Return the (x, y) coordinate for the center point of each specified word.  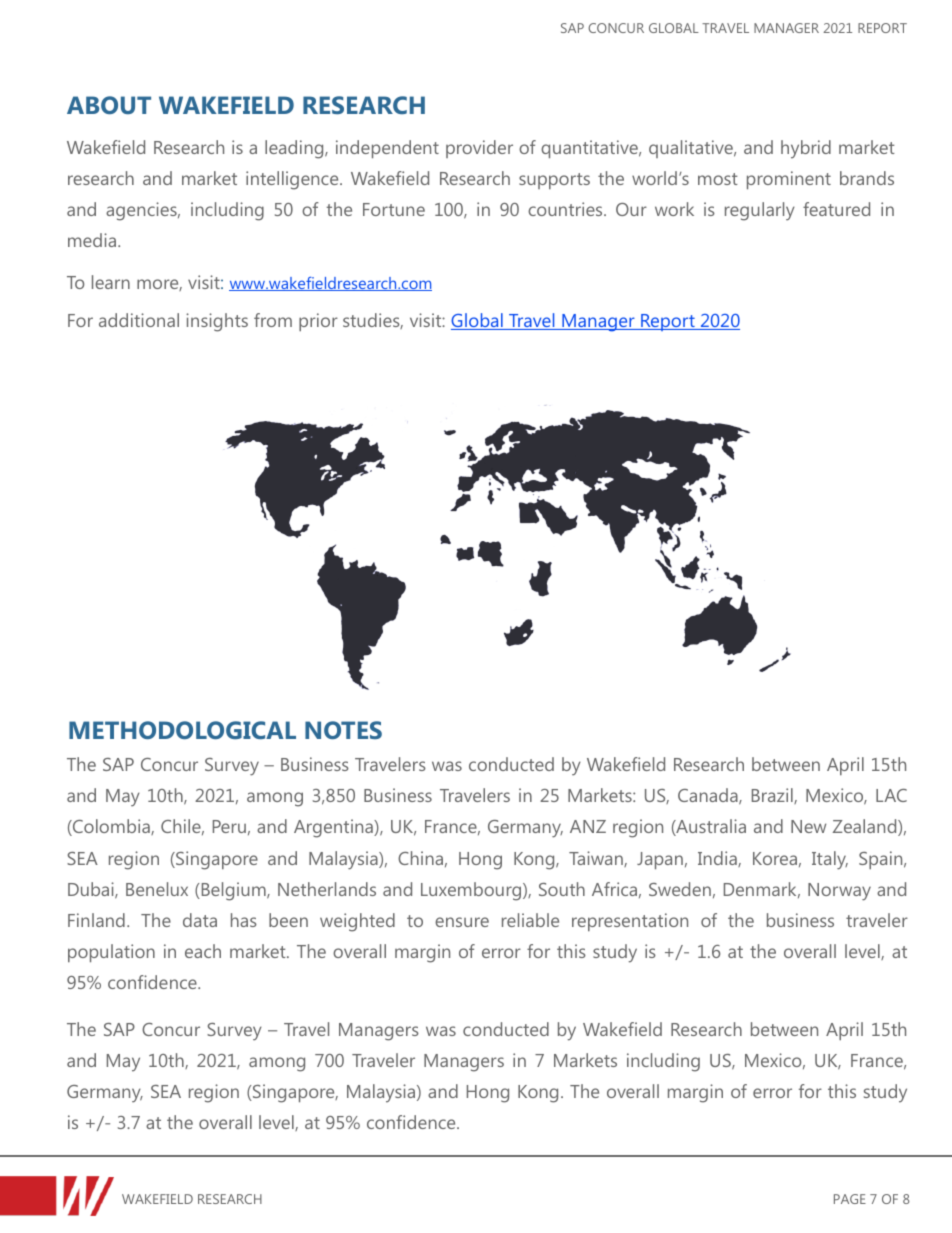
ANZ (588, 826)
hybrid (806, 149)
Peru (229, 826)
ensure (462, 922)
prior (318, 322)
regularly (760, 211)
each (203, 951)
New (808, 826)
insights (217, 322)
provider (479, 149)
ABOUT (109, 105)
